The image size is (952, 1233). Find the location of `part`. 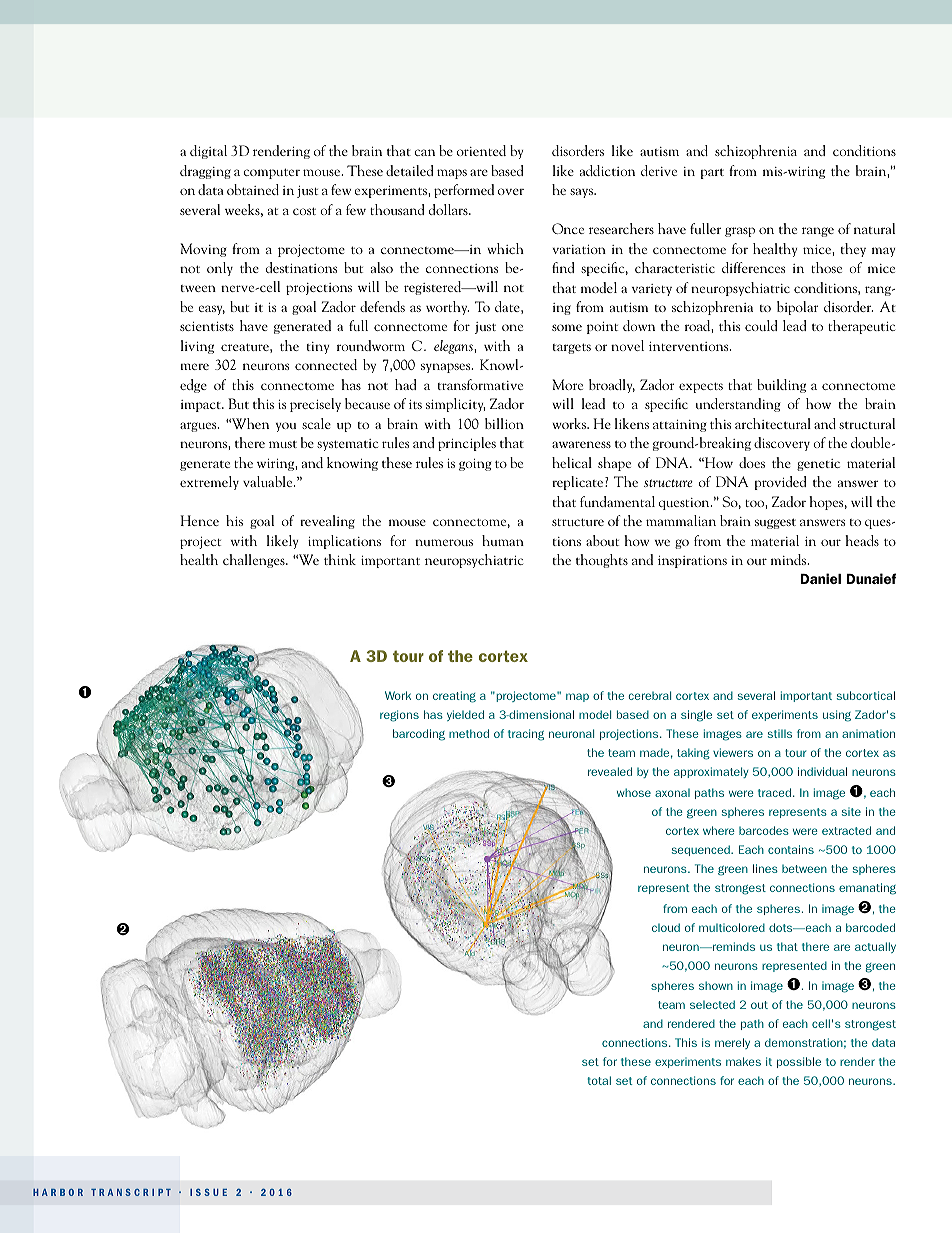

part is located at coordinates (712, 173).
